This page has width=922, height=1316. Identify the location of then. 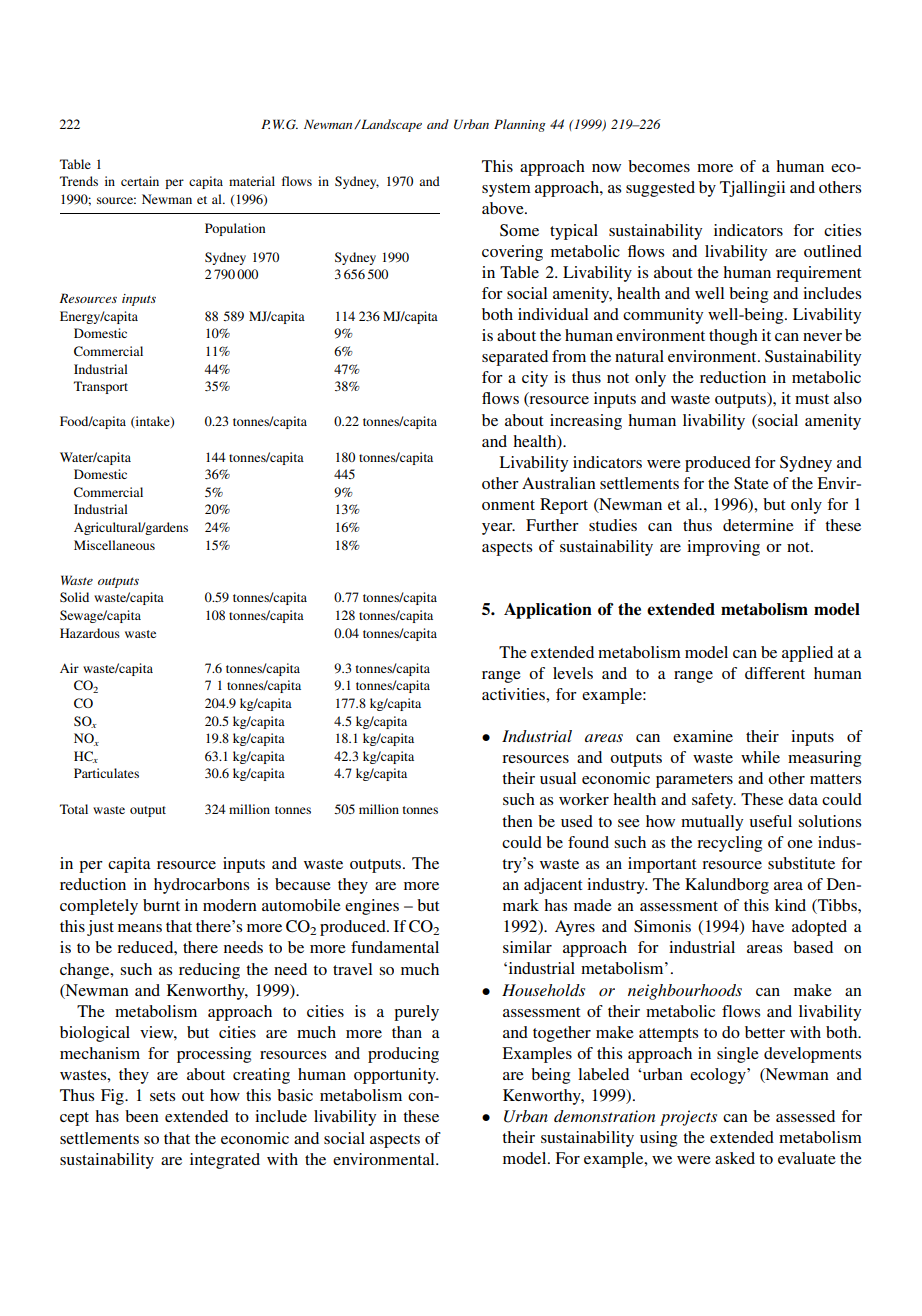
(517, 821).
